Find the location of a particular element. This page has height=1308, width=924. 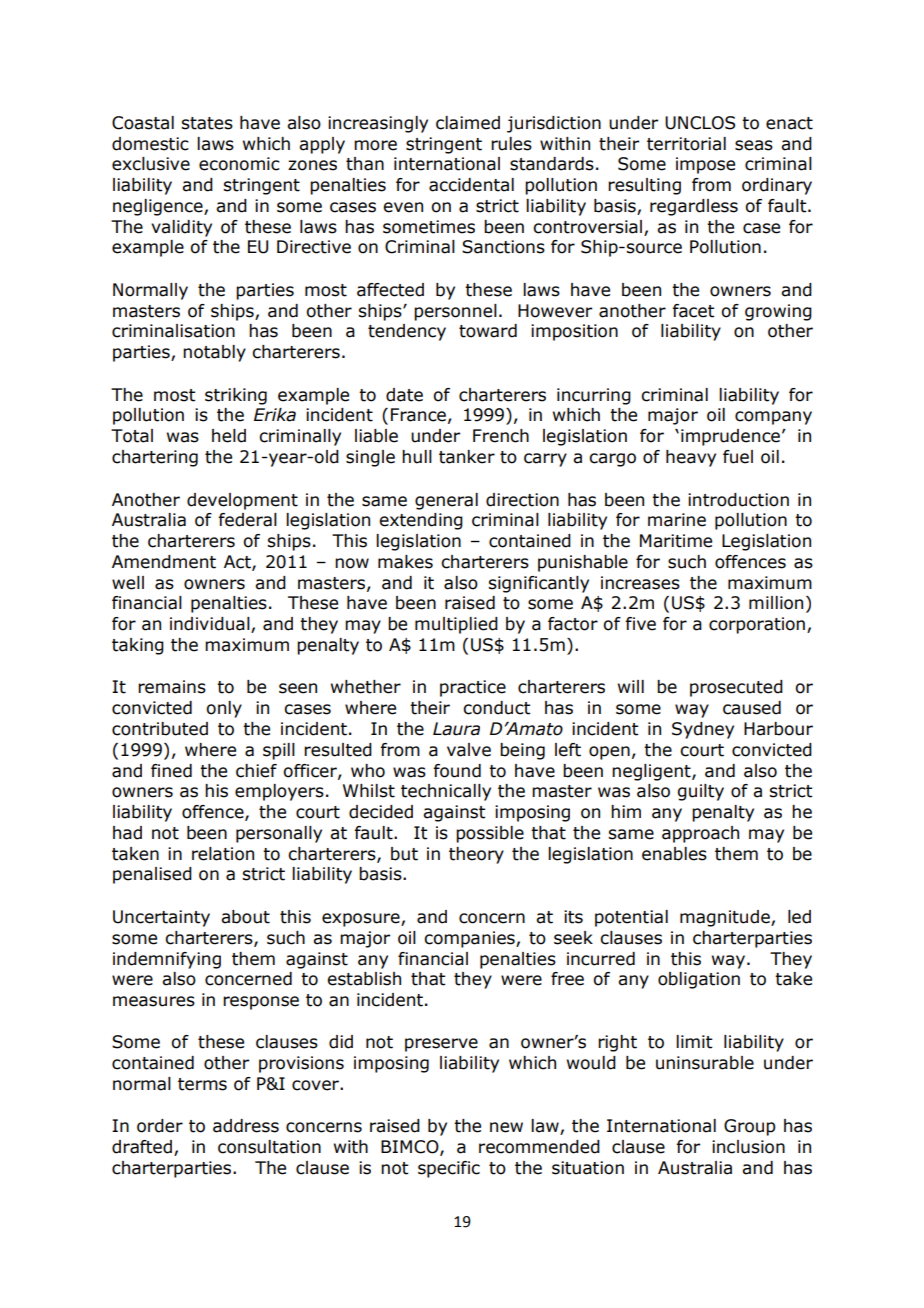

specific is located at coordinates (449, 1169).
